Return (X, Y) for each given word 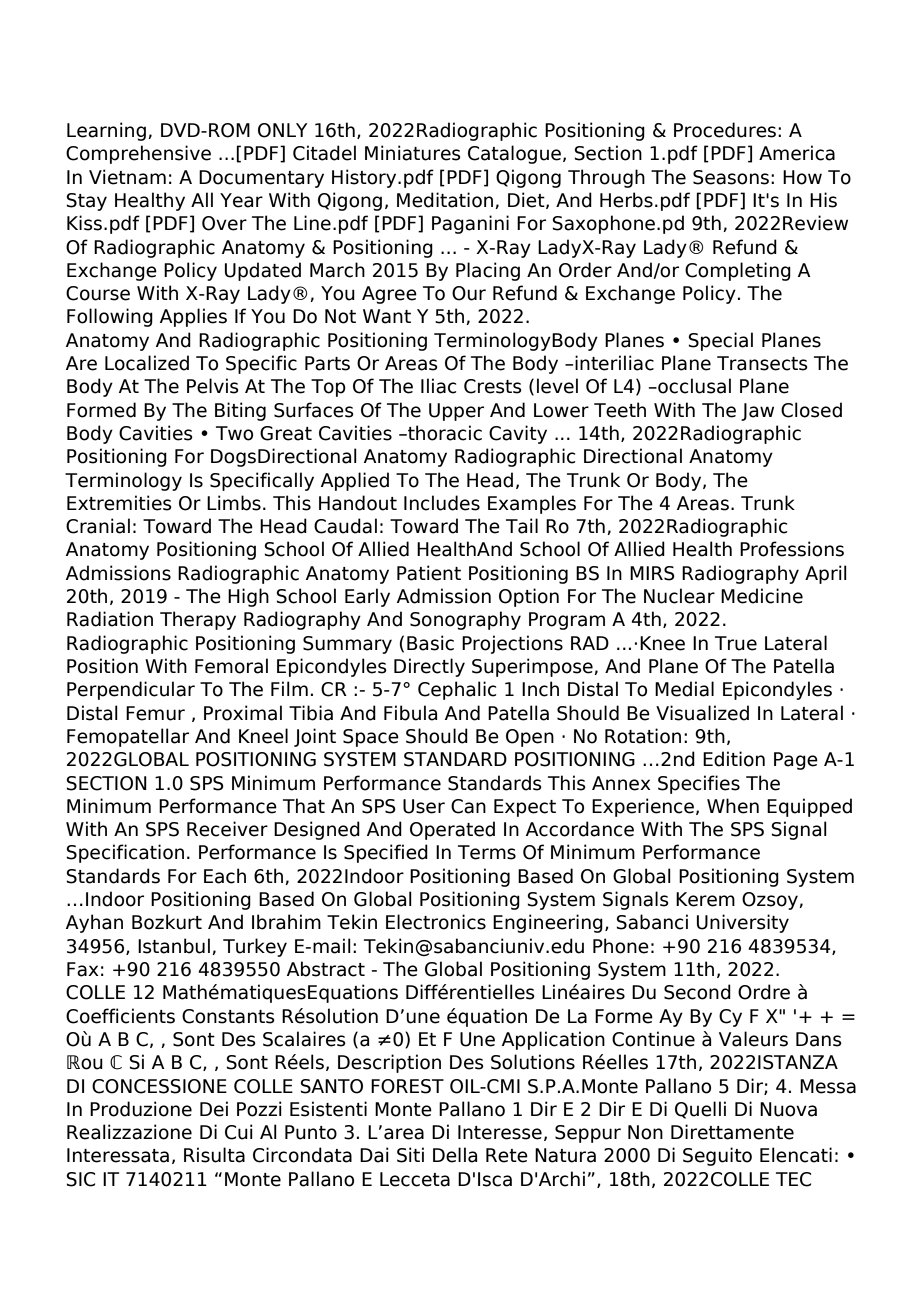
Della (455, 1155)
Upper (456, 412)
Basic (430, 643)
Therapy (198, 620)
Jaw (757, 412)
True (736, 643)
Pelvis (213, 386)
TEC (793, 1179)
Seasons (731, 177)
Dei (214, 1109)
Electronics (436, 922)
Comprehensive (138, 154)
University (743, 923)
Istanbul (174, 946)
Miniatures (413, 153)
